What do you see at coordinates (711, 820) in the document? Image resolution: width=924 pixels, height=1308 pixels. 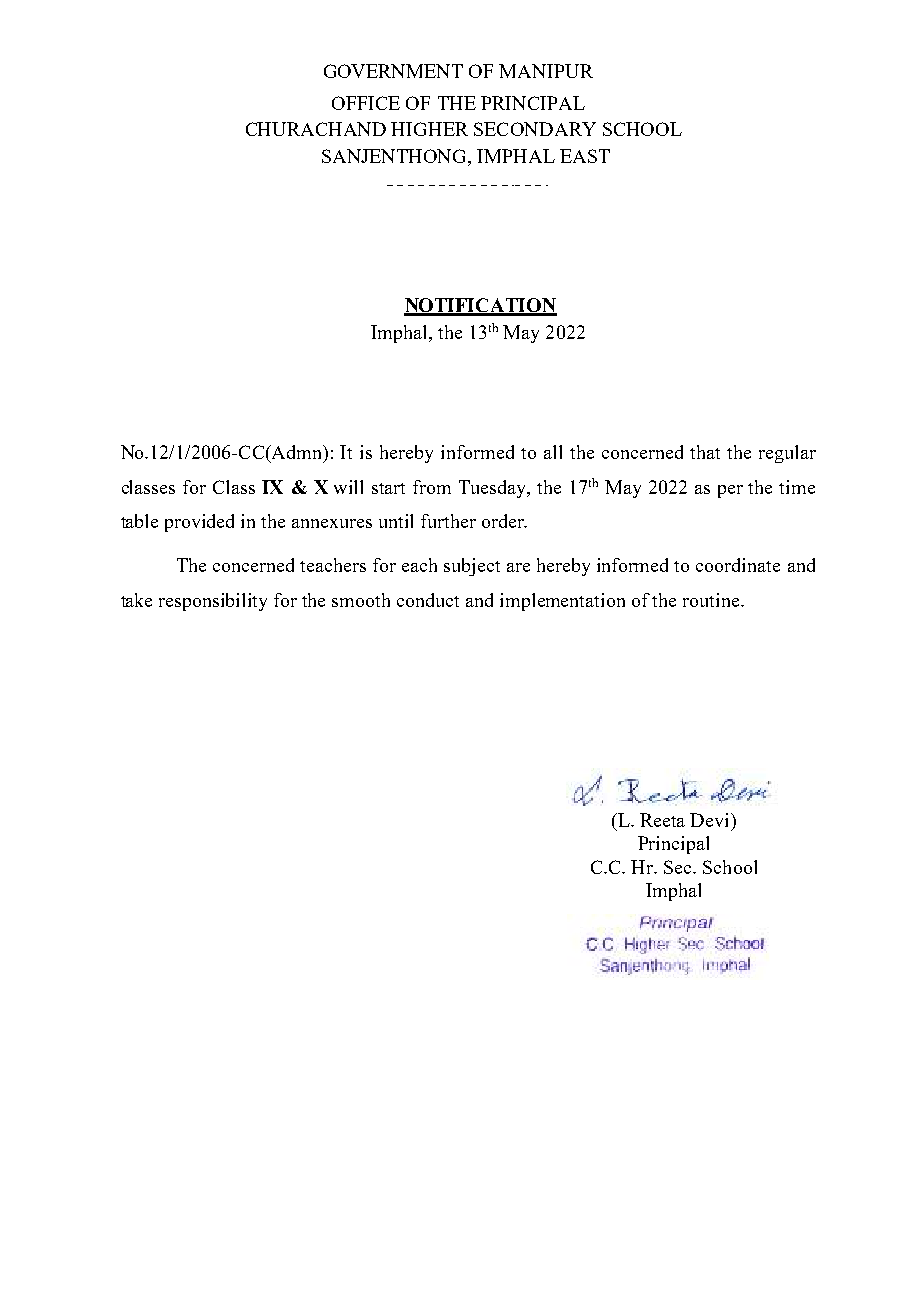 I see `Devi` at bounding box center [711, 820].
